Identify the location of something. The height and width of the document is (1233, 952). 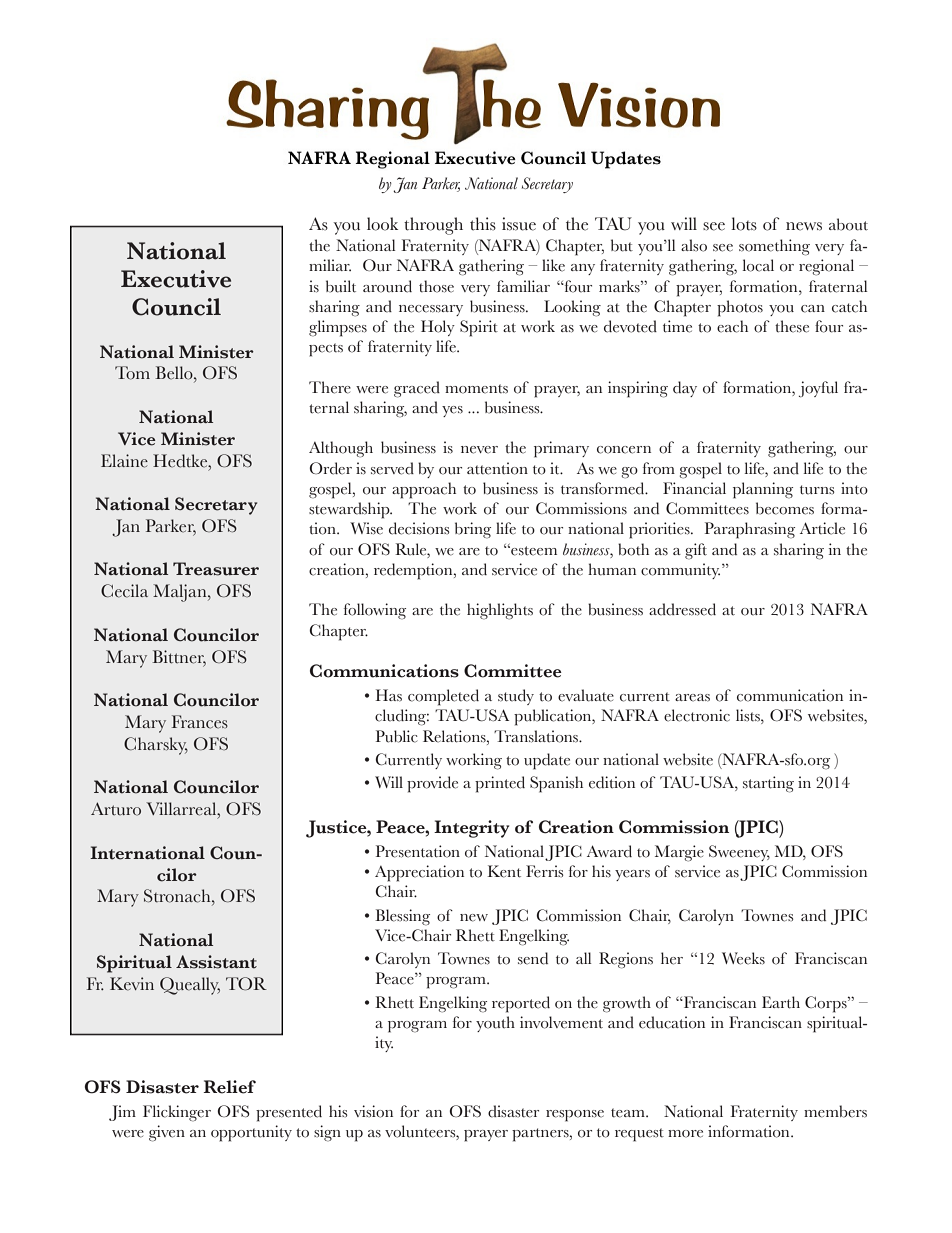
(774, 247).
